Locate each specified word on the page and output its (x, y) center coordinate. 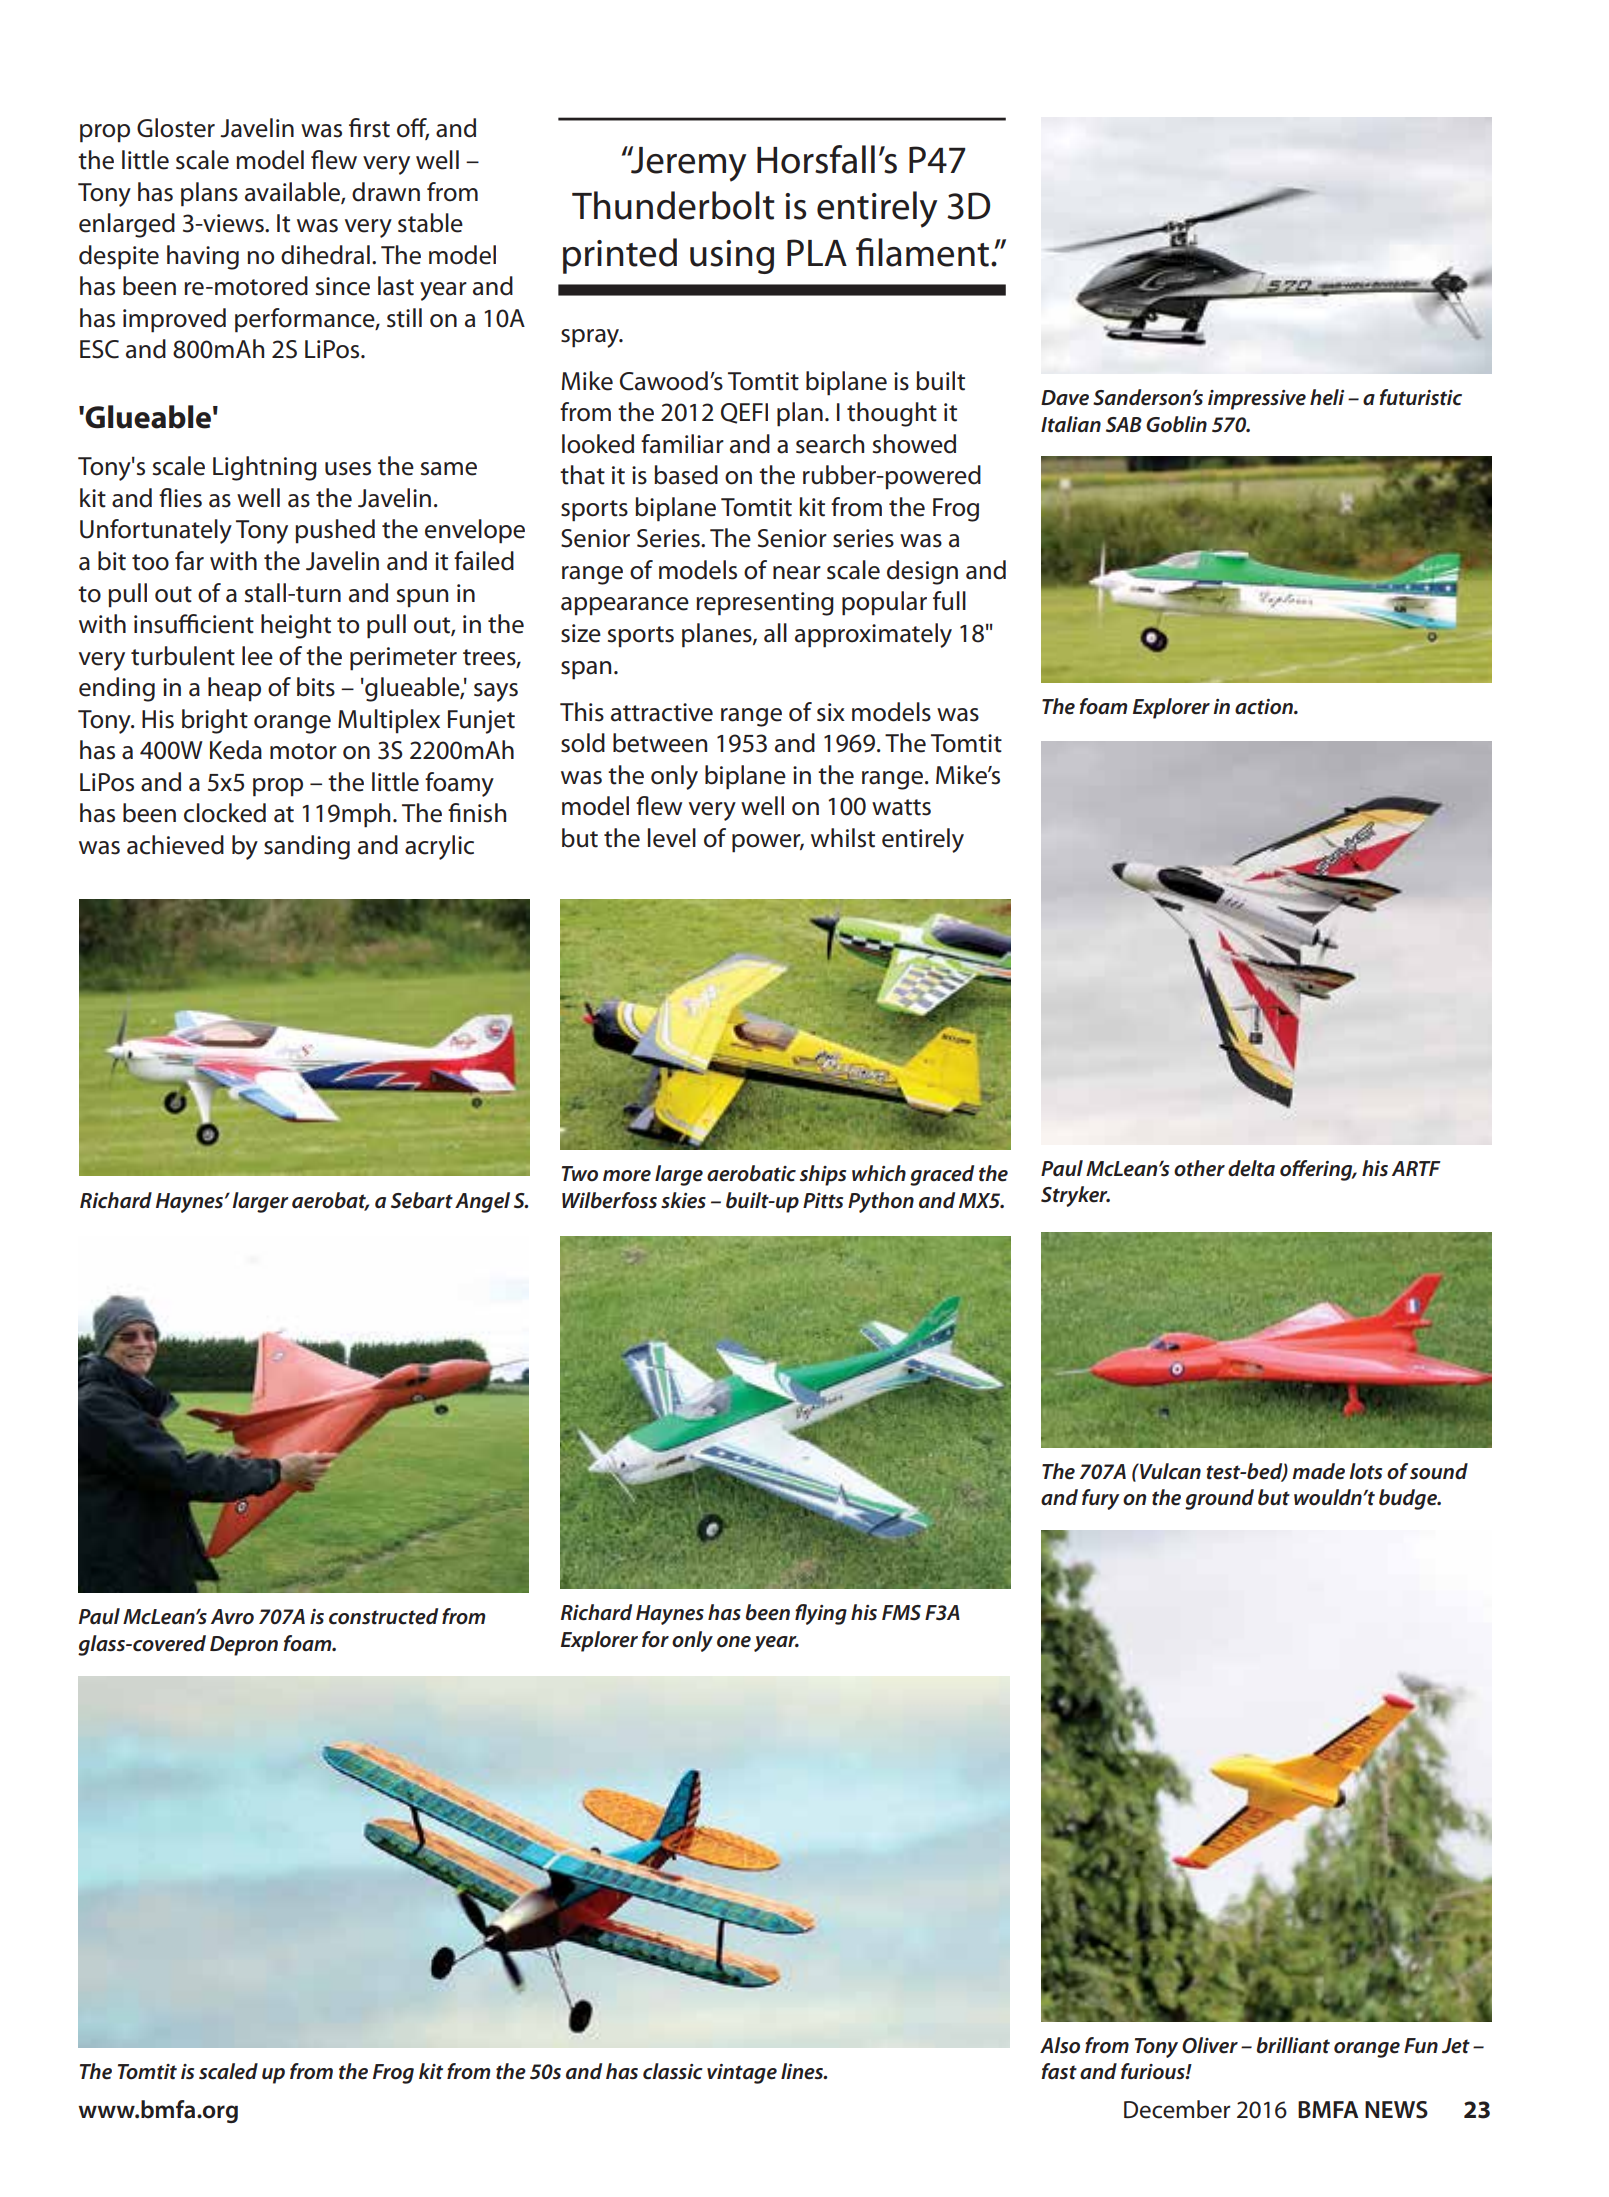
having (203, 257)
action (1265, 707)
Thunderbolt (673, 205)
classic (673, 2071)
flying (821, 1614)
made (1318, 1471)
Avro (232, 1617)
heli (1327, 397)
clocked (225, 813)
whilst (843, 838)
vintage (742, 2074)
